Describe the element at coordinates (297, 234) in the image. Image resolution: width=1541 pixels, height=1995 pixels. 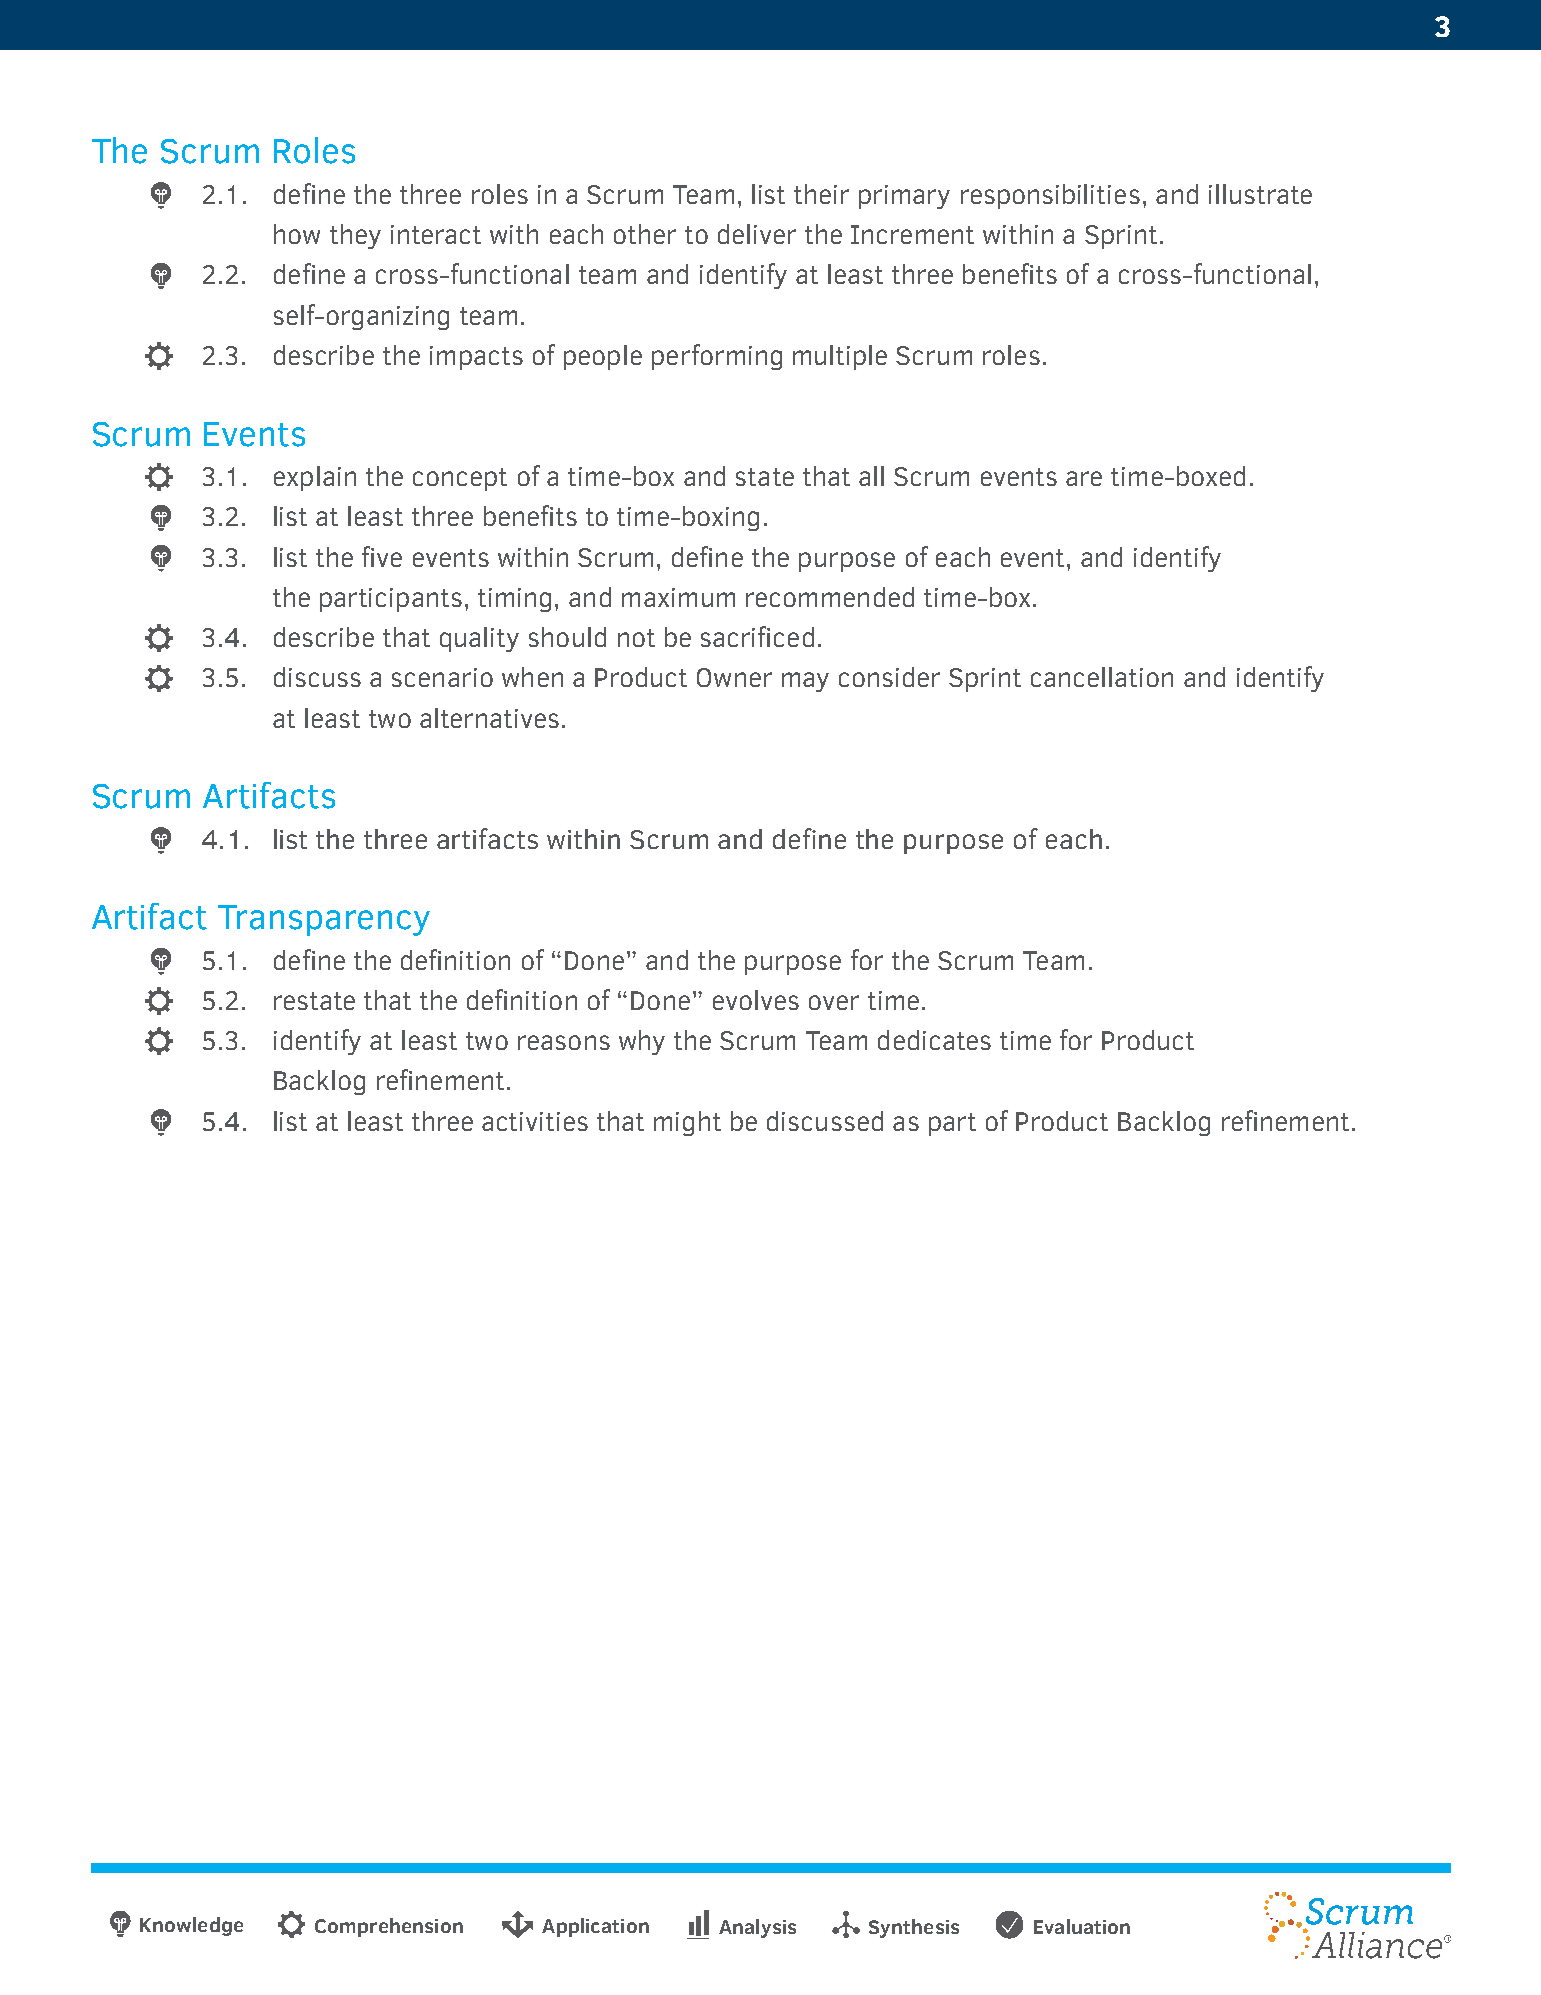
I see `how` at that location.
